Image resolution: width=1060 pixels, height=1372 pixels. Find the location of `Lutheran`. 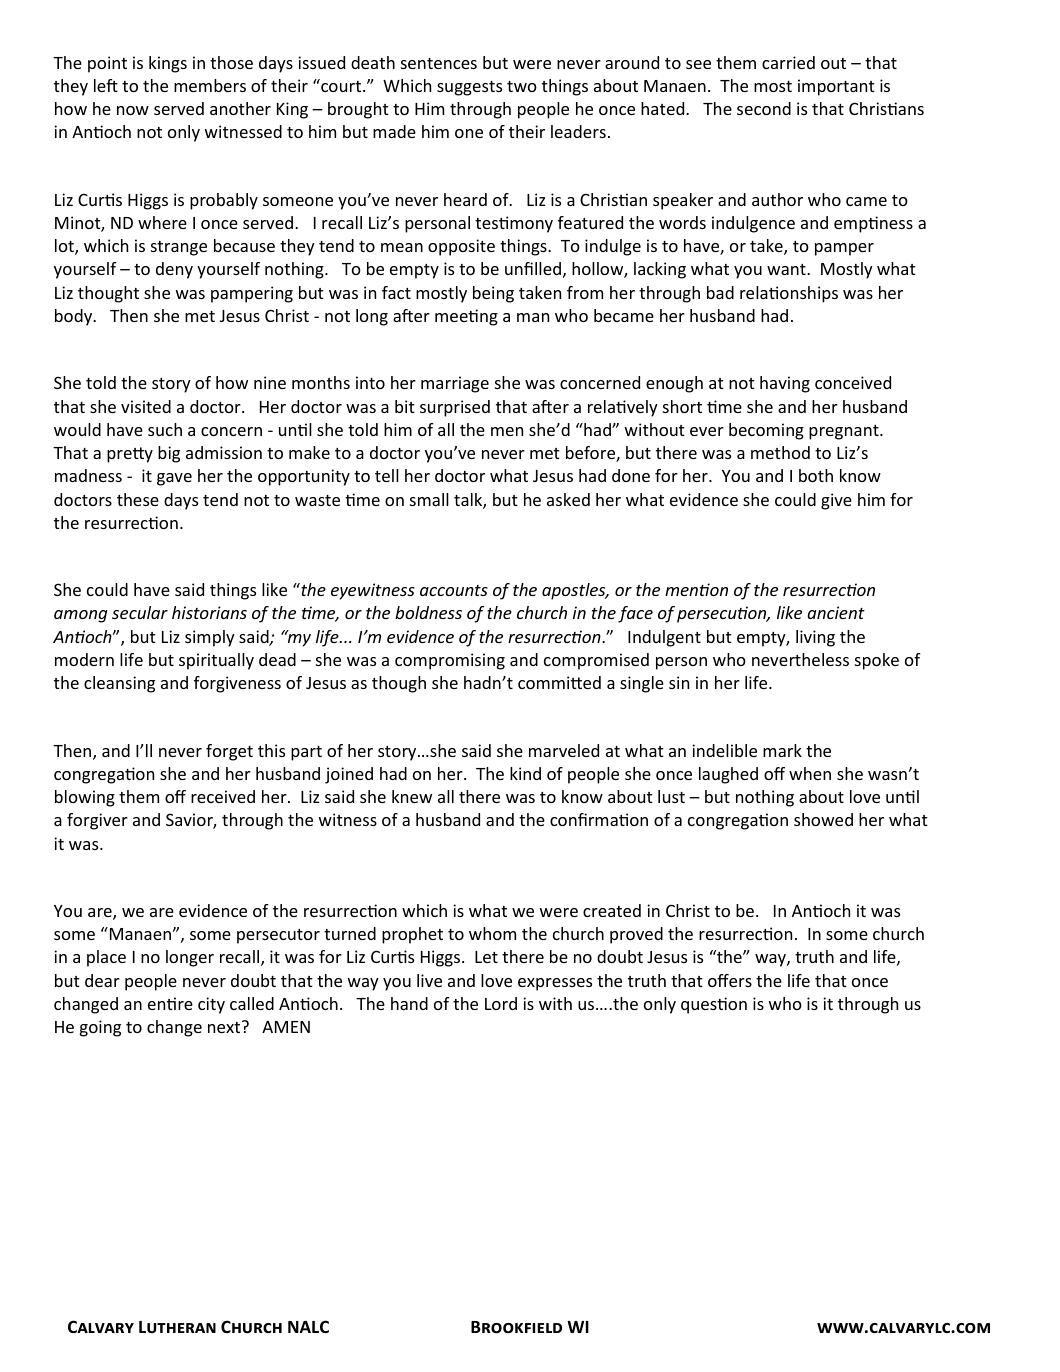

Lutheran is located at coordinates (177, 1327).
